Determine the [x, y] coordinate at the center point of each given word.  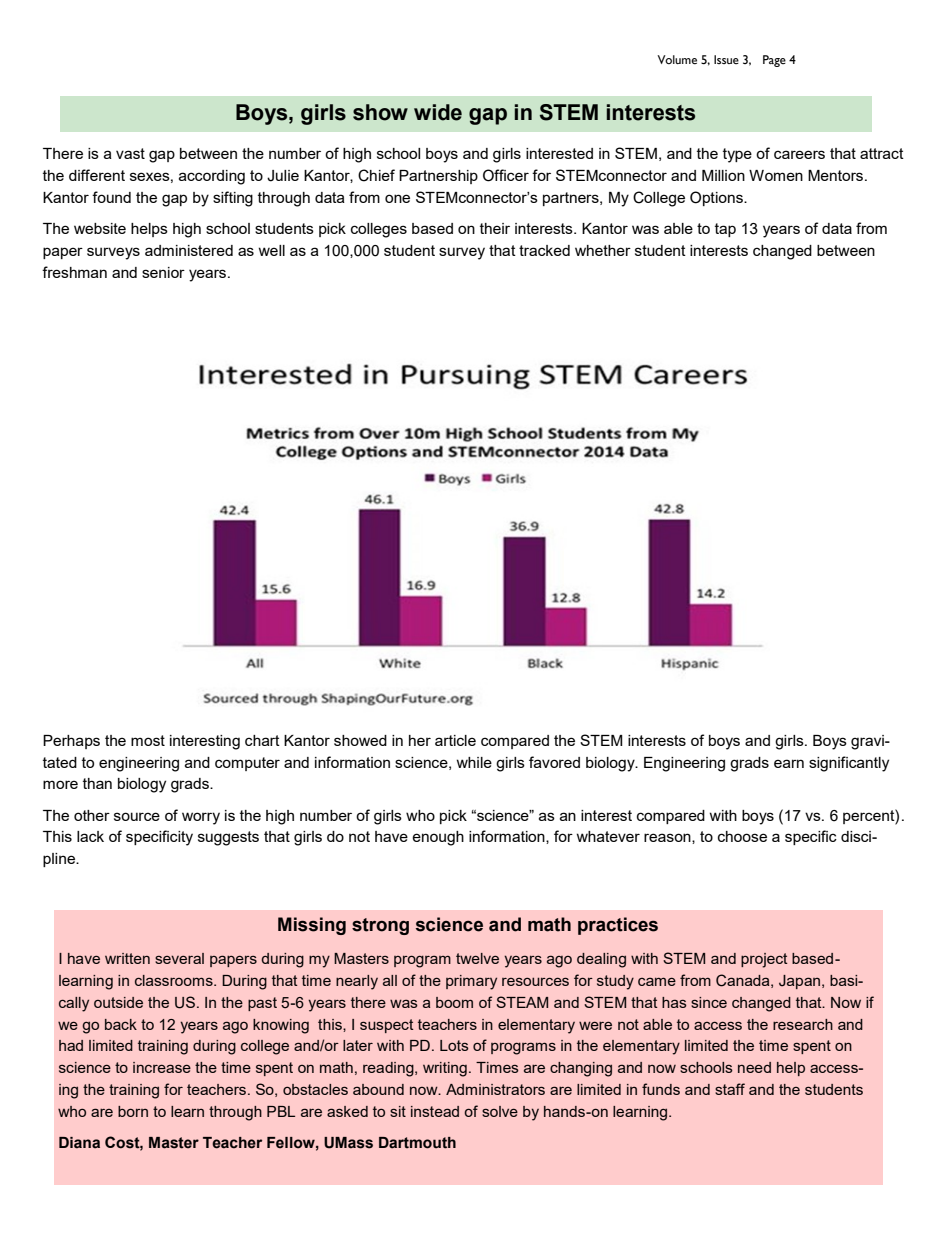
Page [774, 61]
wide [438, 112]
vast [130, 153]
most [148, 740]
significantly [849, 764]
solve [500, 1111]
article [455, 740]
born [133, 1111]
